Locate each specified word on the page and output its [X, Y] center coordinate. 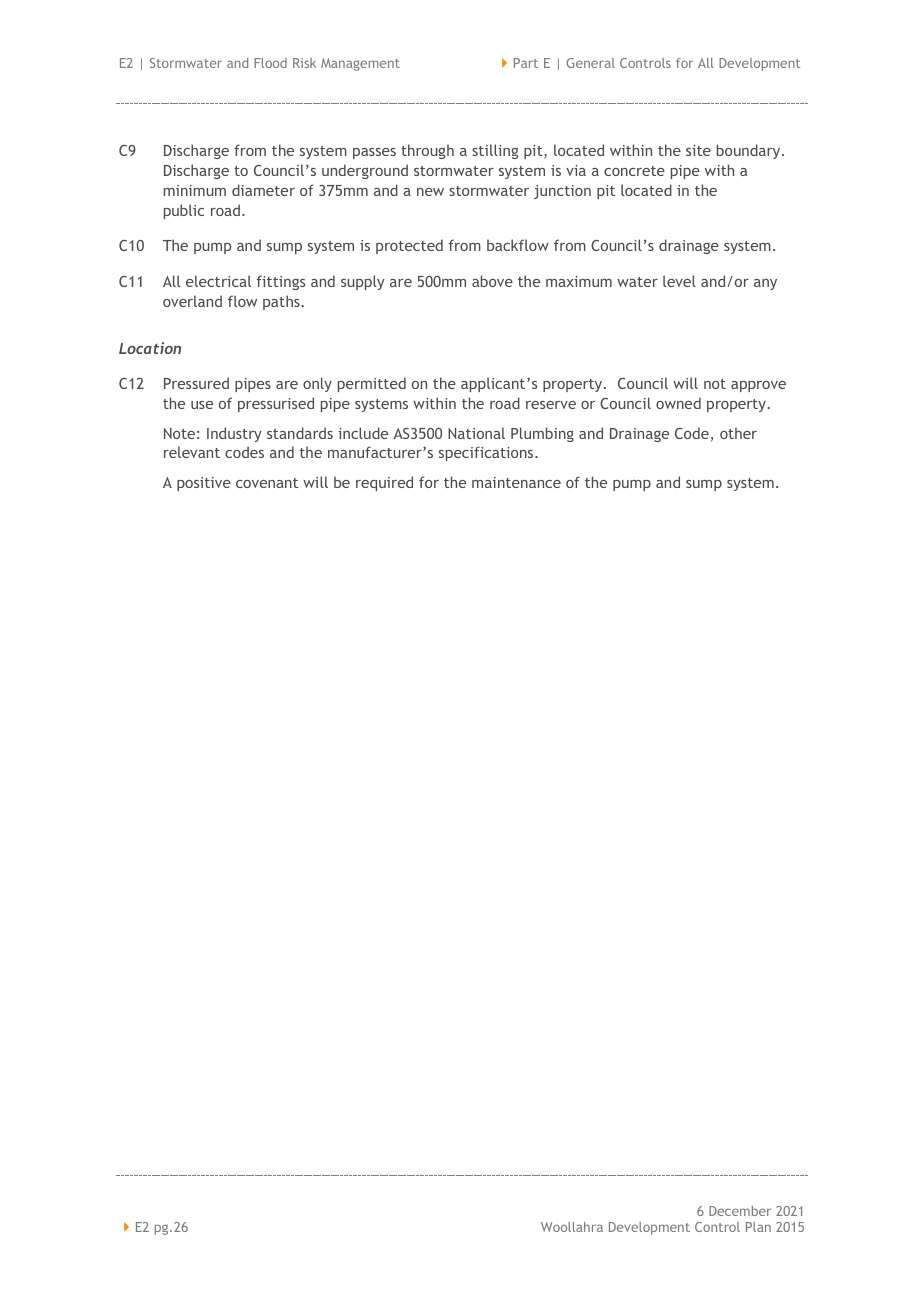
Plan [758, 1227]
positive [204, 484]
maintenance [516, 482]
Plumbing [542, 434]
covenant [267, 483]
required [384, 483]
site [698, 150]
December [740, 1211]
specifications [487, 453]
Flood [270, 63]
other [738, 433]
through [427, 151]
